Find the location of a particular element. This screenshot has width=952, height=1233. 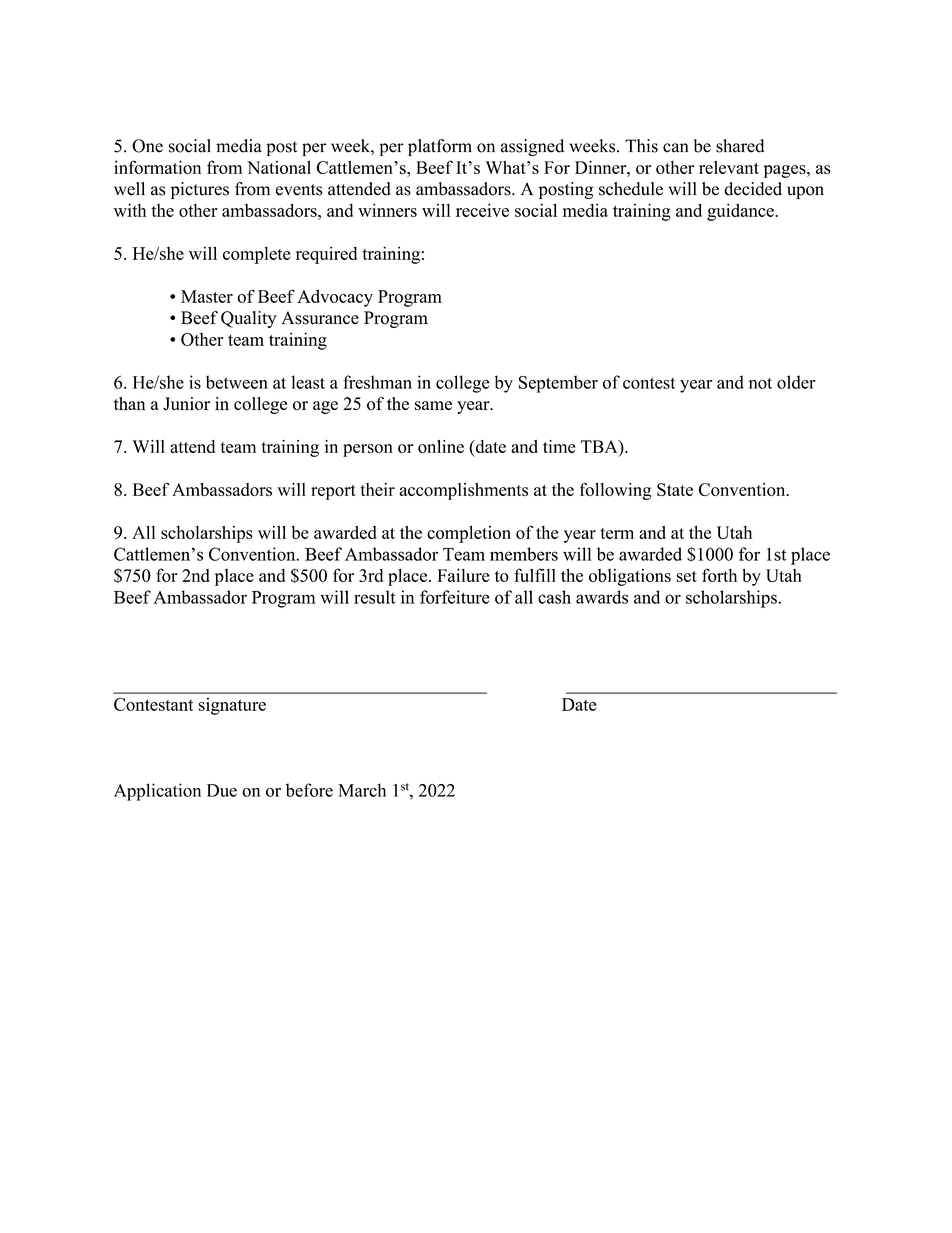

report is located at coordinates (333, 492).
